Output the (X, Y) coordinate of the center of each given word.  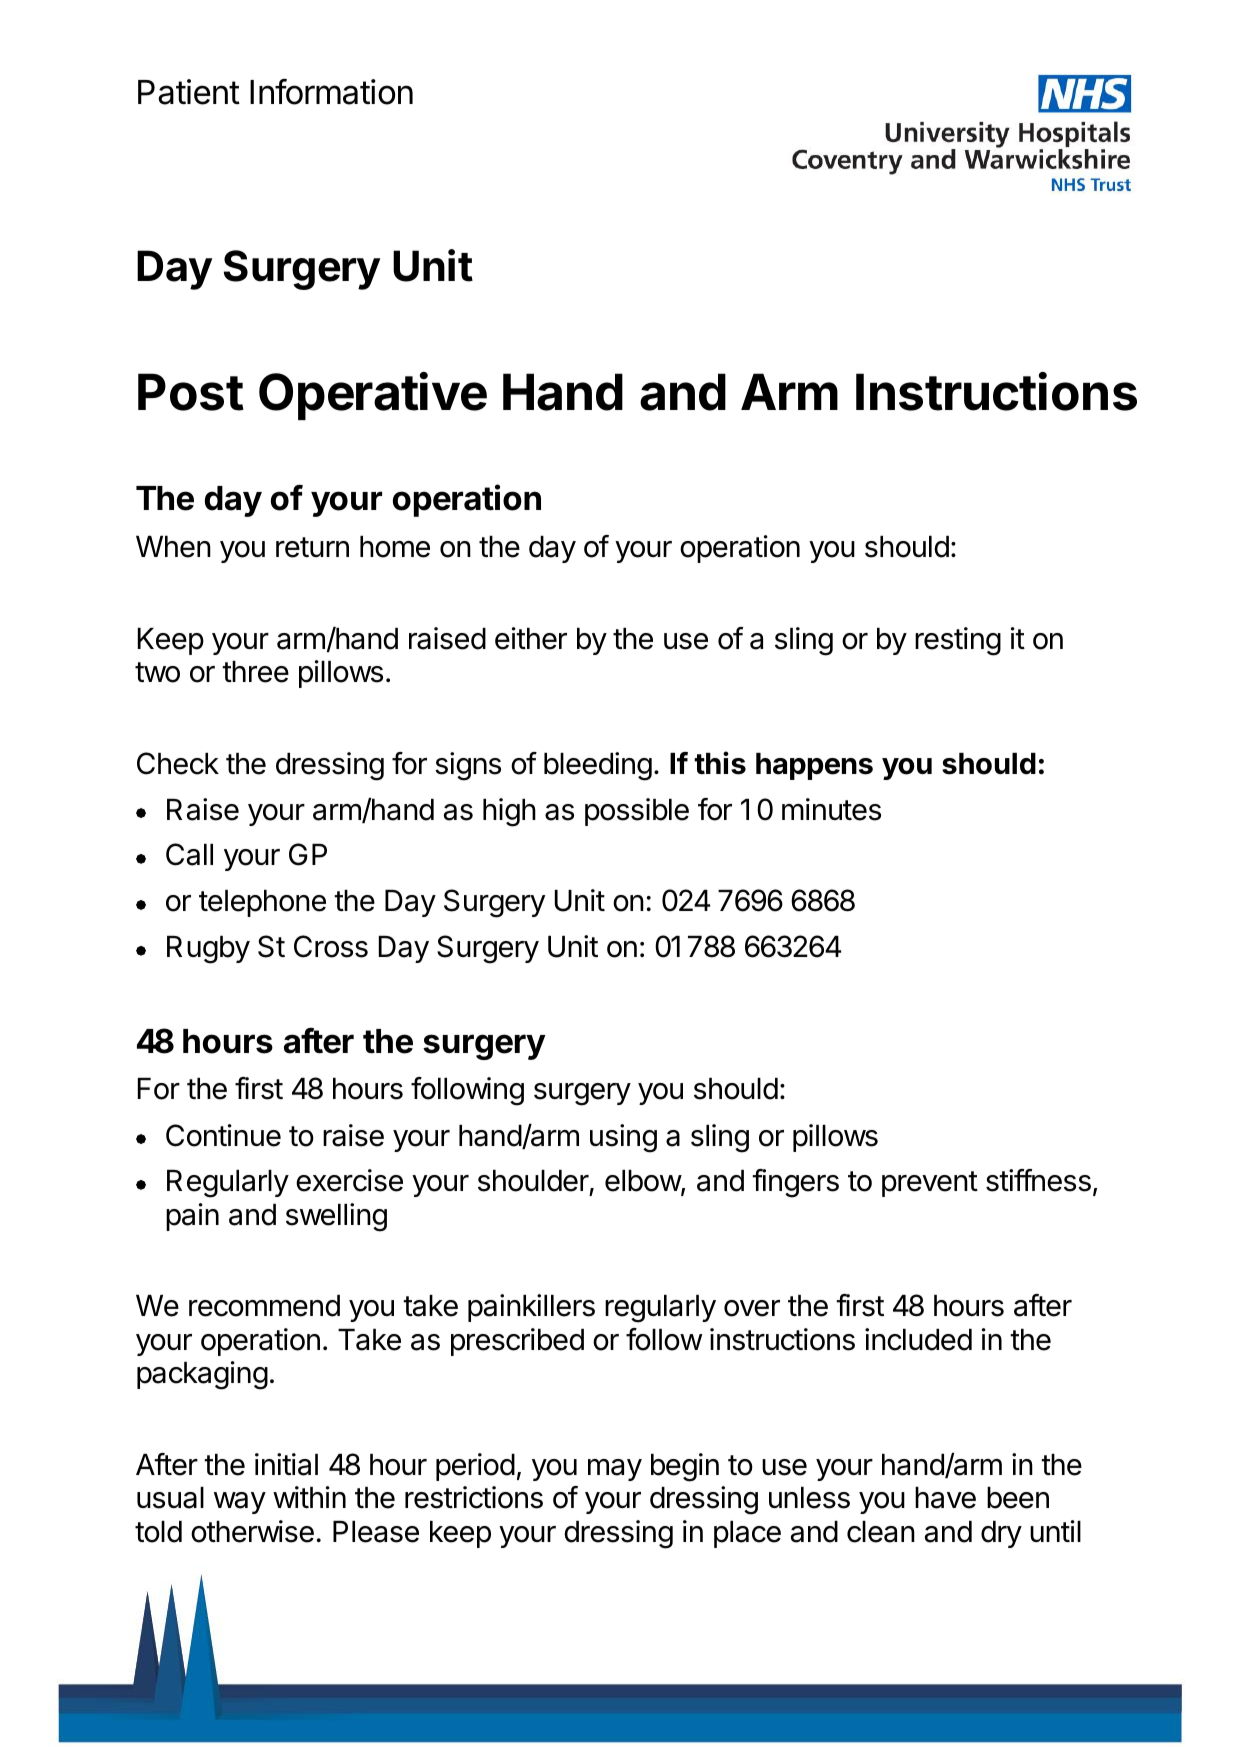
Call (189, 854)
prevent (930, 1184)
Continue (223, 1135)
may (615, 1470)
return (312, 547)
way (240, 1503)
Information (331, 91)
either (531, 638)
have (945, 1498)
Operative (373, 396)
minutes (831, 809)
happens (814, 766)
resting (958, 641)
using (623, 1138)
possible (637, 812)
